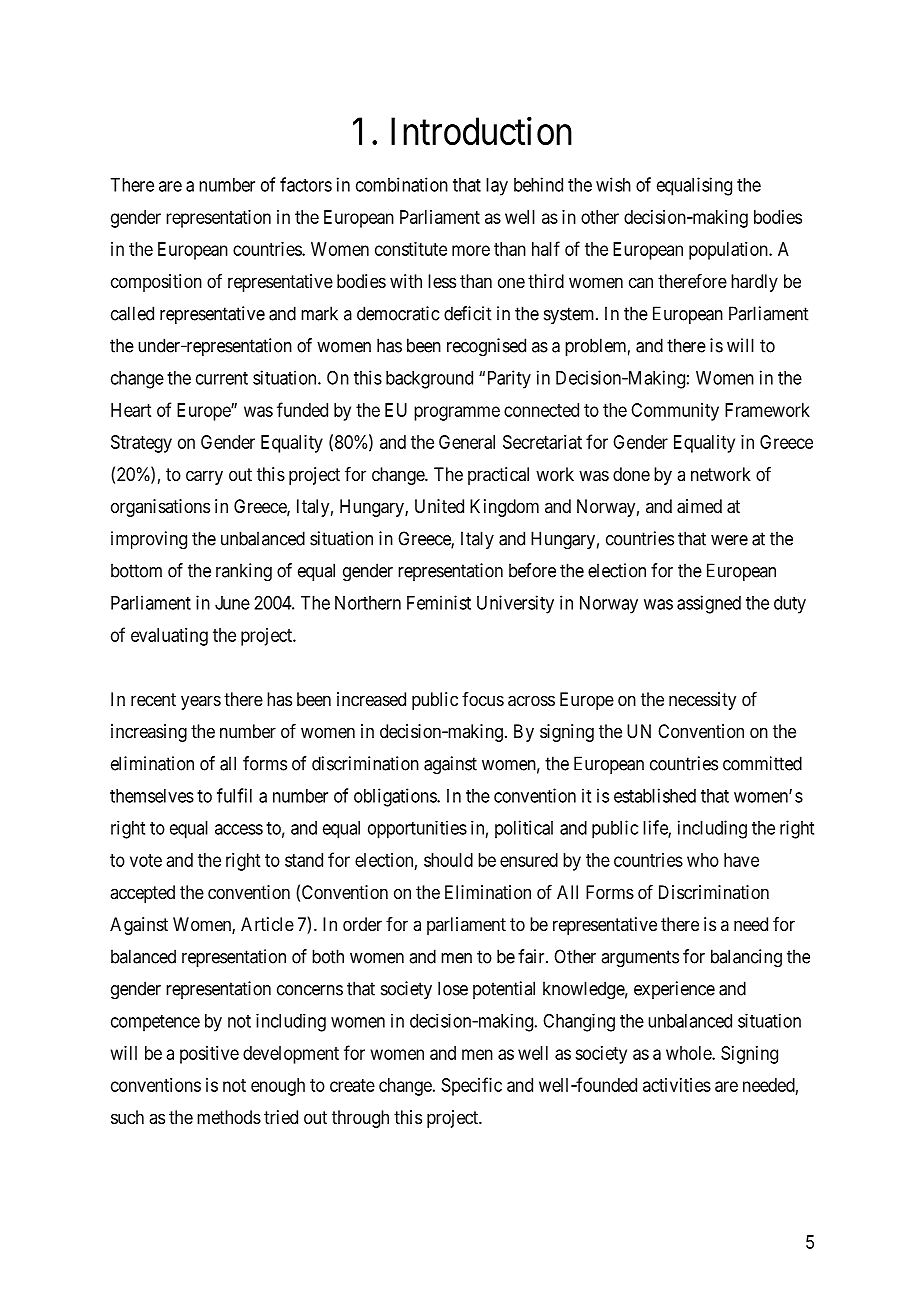 The width and height of the page is (924, 1308). What do you see at coordinates (457, 413) in the page?
I see `programme` at bounding box center [457, 413].
